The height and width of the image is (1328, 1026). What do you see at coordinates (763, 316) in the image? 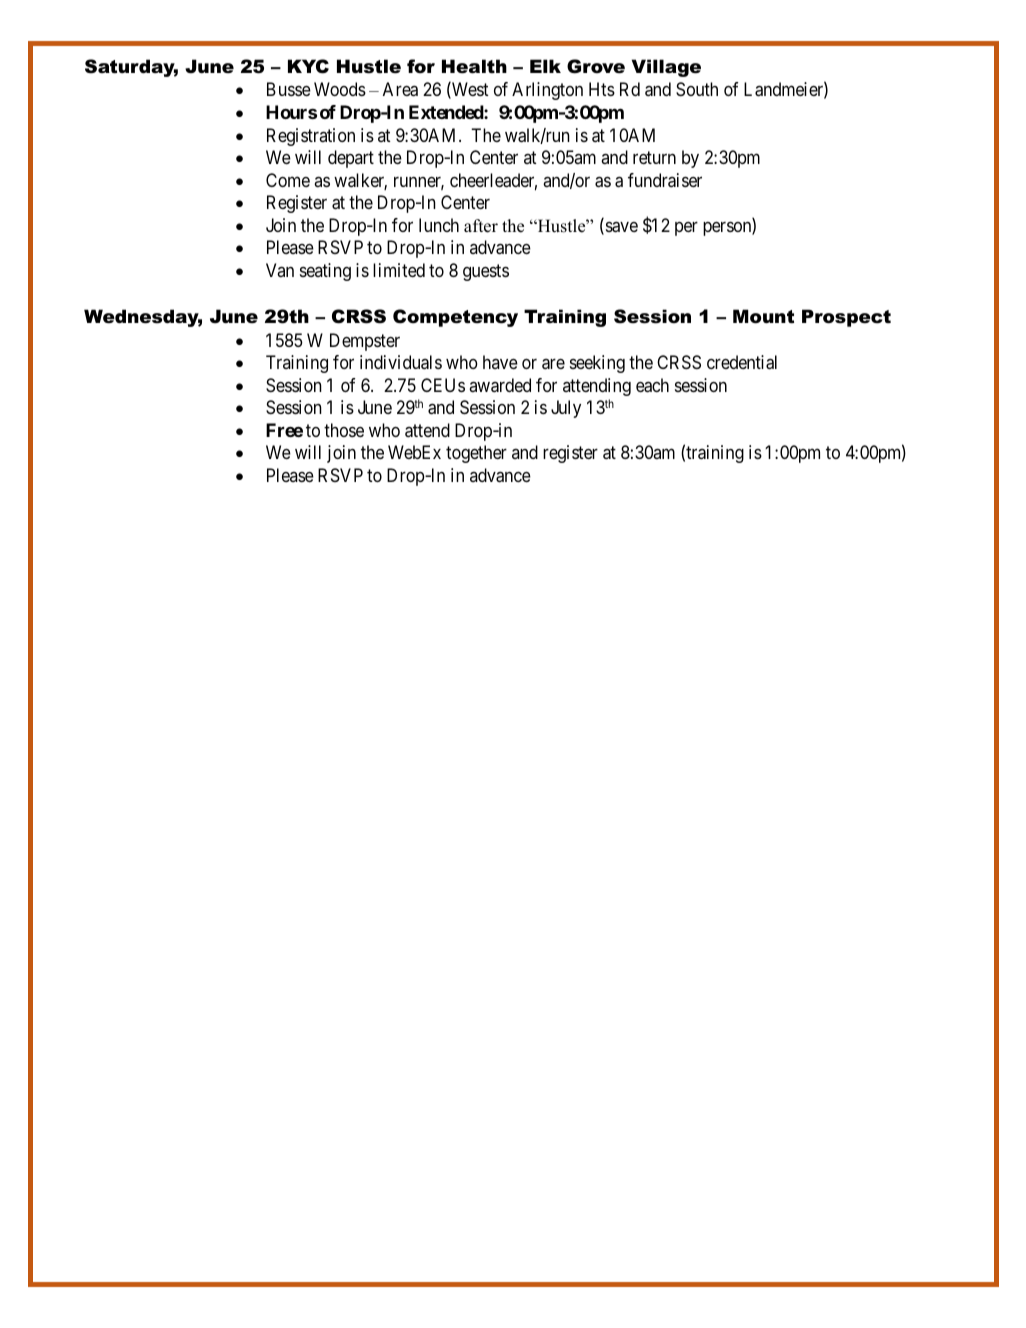
I see `Mount` at bounding box center [763, 316].
